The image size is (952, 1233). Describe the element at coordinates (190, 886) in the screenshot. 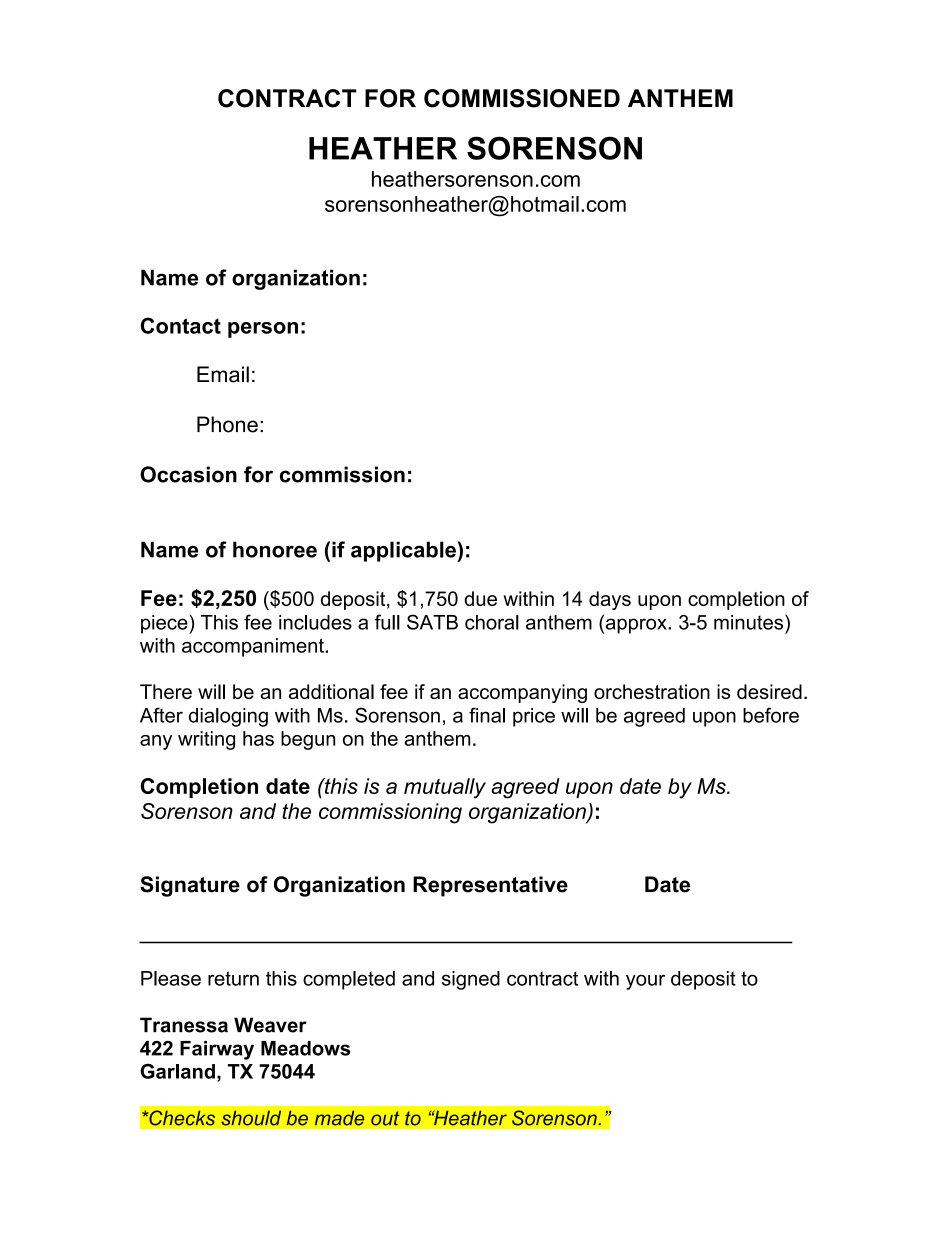

I see `Signature` at that location.
